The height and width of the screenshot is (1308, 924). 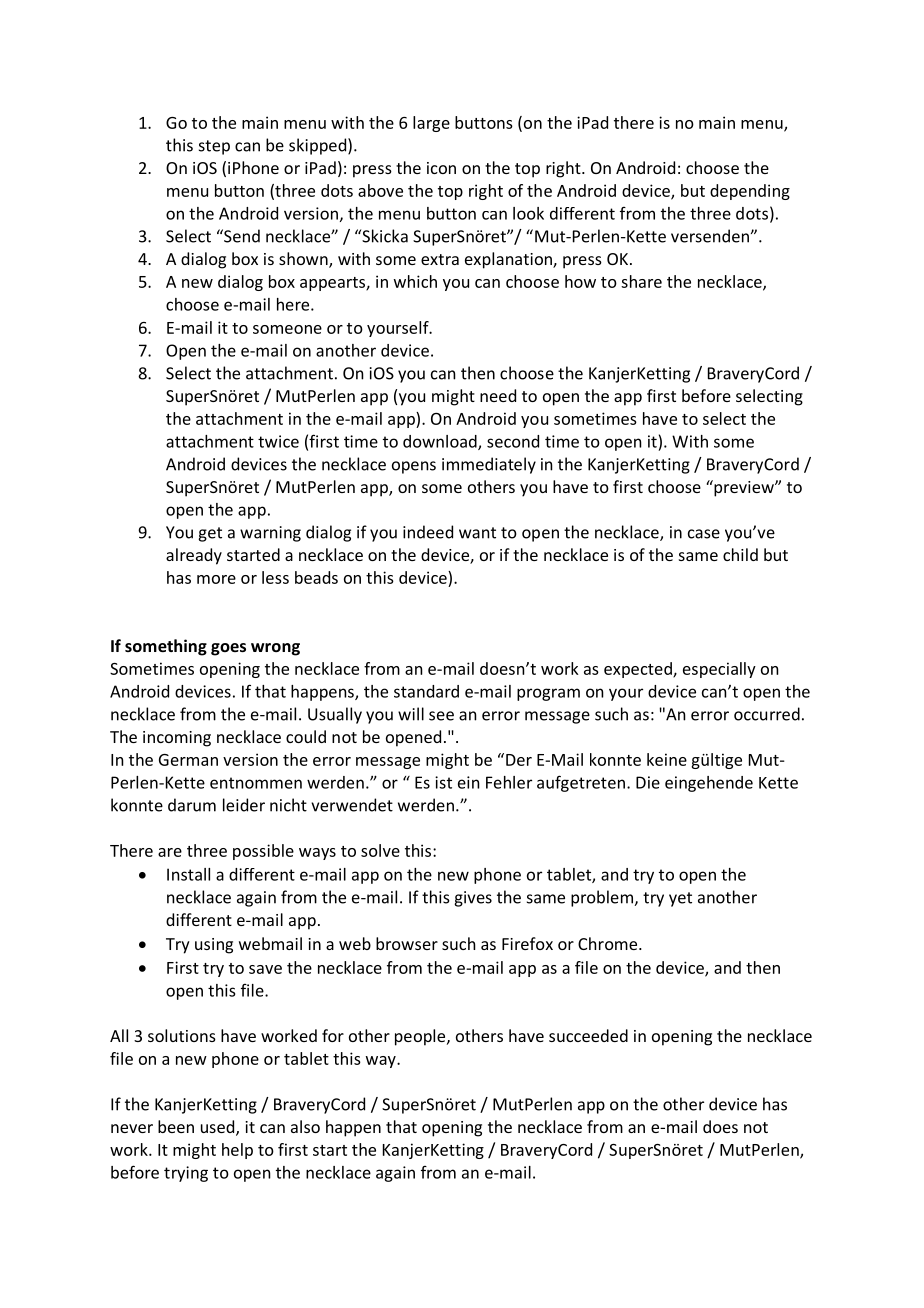 I want to click on icon, so click(x=441, y=168).
